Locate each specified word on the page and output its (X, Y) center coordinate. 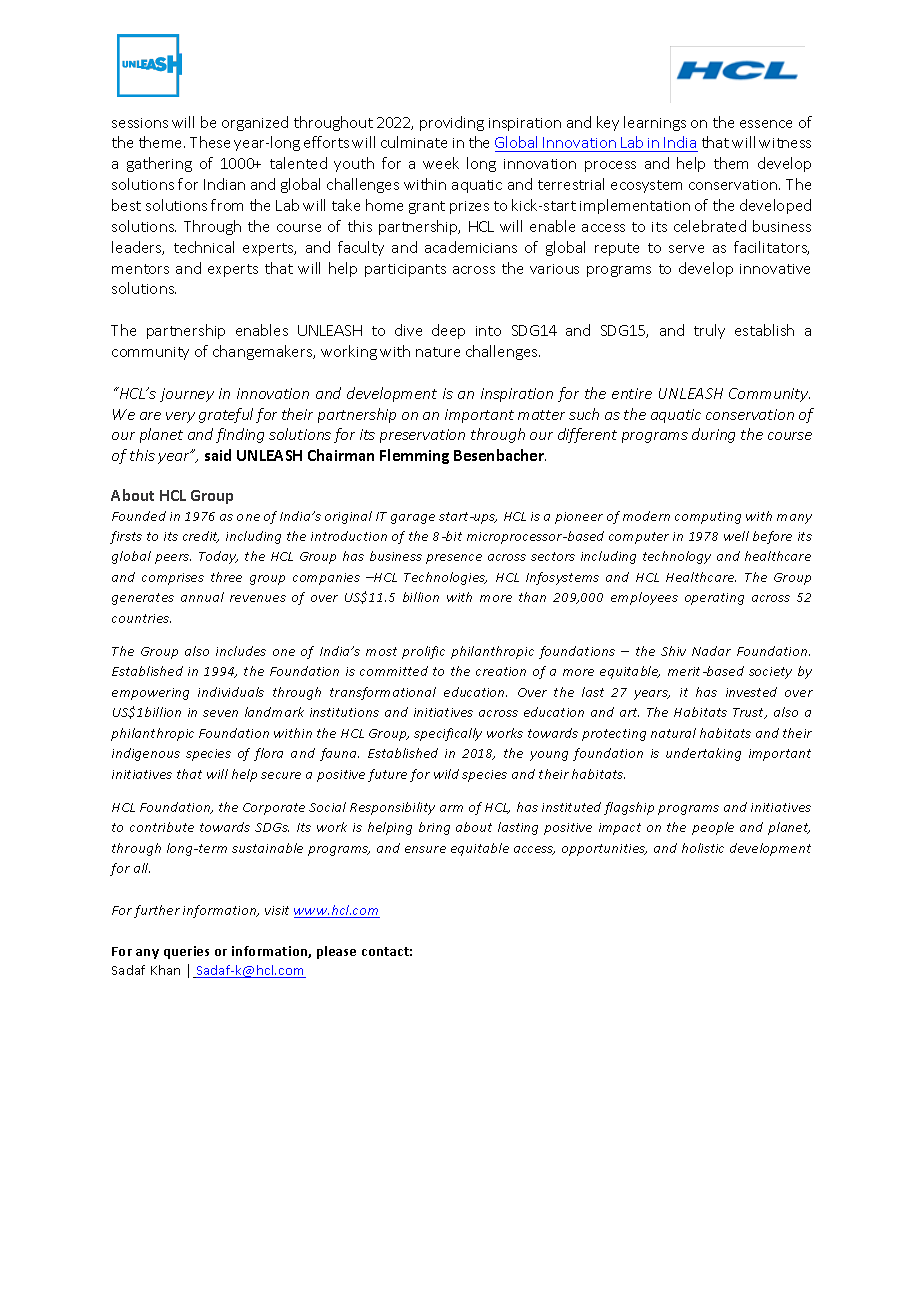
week (441, 163)
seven (220, 713)
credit (201, 537)
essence (766, 124)
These (210, 142)
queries (186, 952)
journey (187, 395)
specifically (448, 734)
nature (438, 352)
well (736, 536)
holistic (703, 848)
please (336, 952)
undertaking (703, 754)
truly (709, 331)
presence (454, 559)
